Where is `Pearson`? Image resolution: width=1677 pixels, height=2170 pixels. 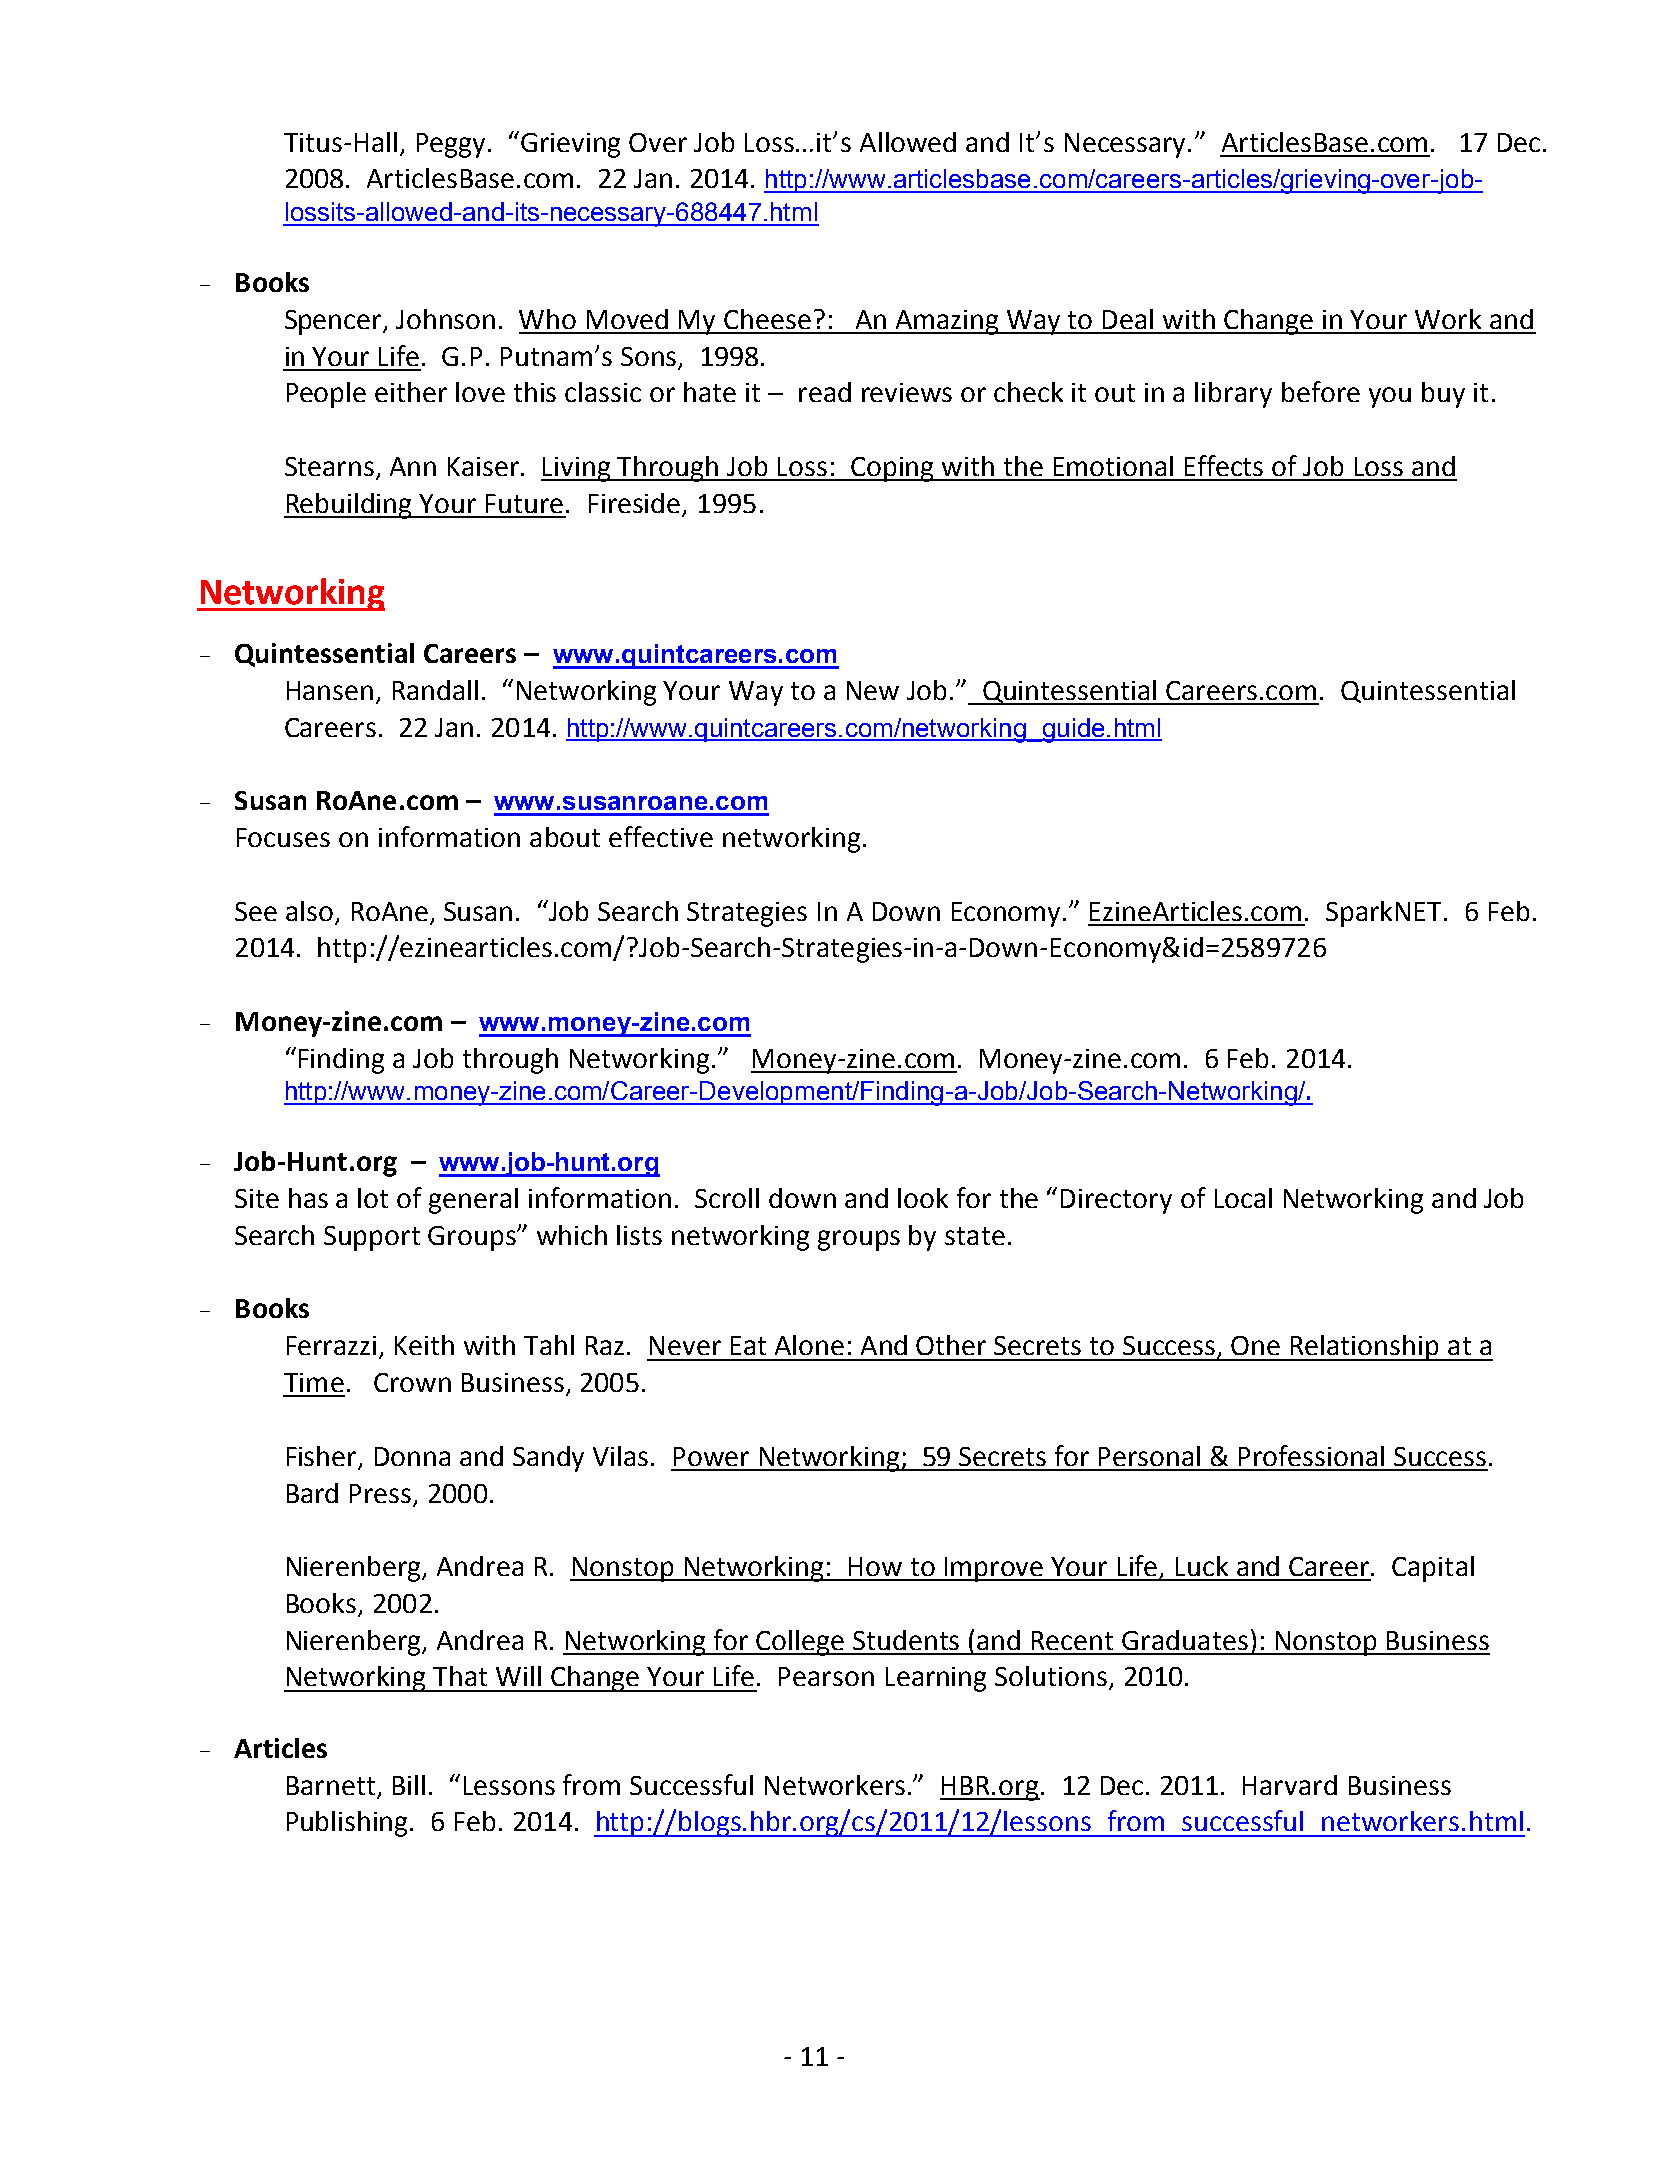 Pearson is located at coordinates (826, 1676).
